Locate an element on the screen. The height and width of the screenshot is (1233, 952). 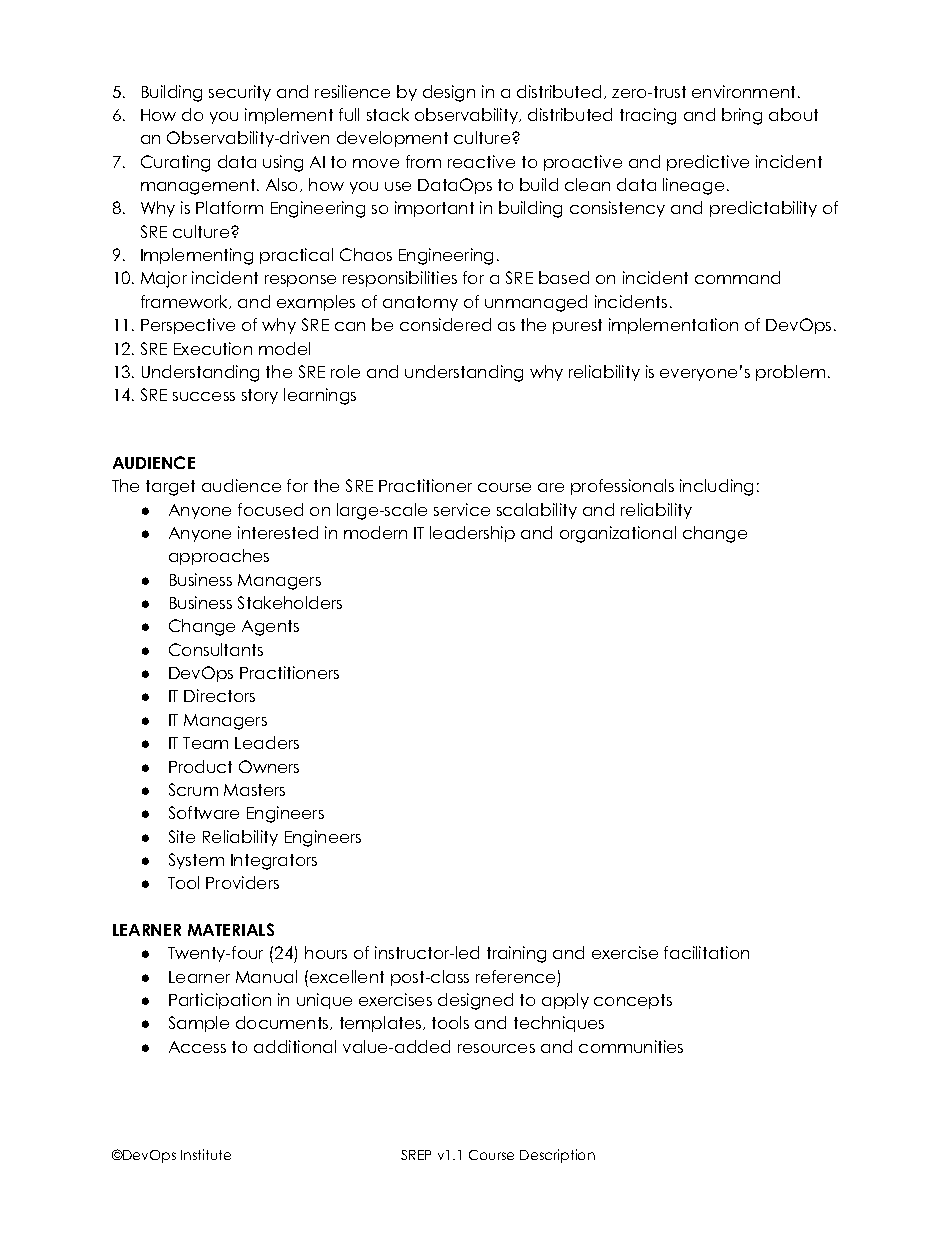
problem is located at coordinates (790, 373).
